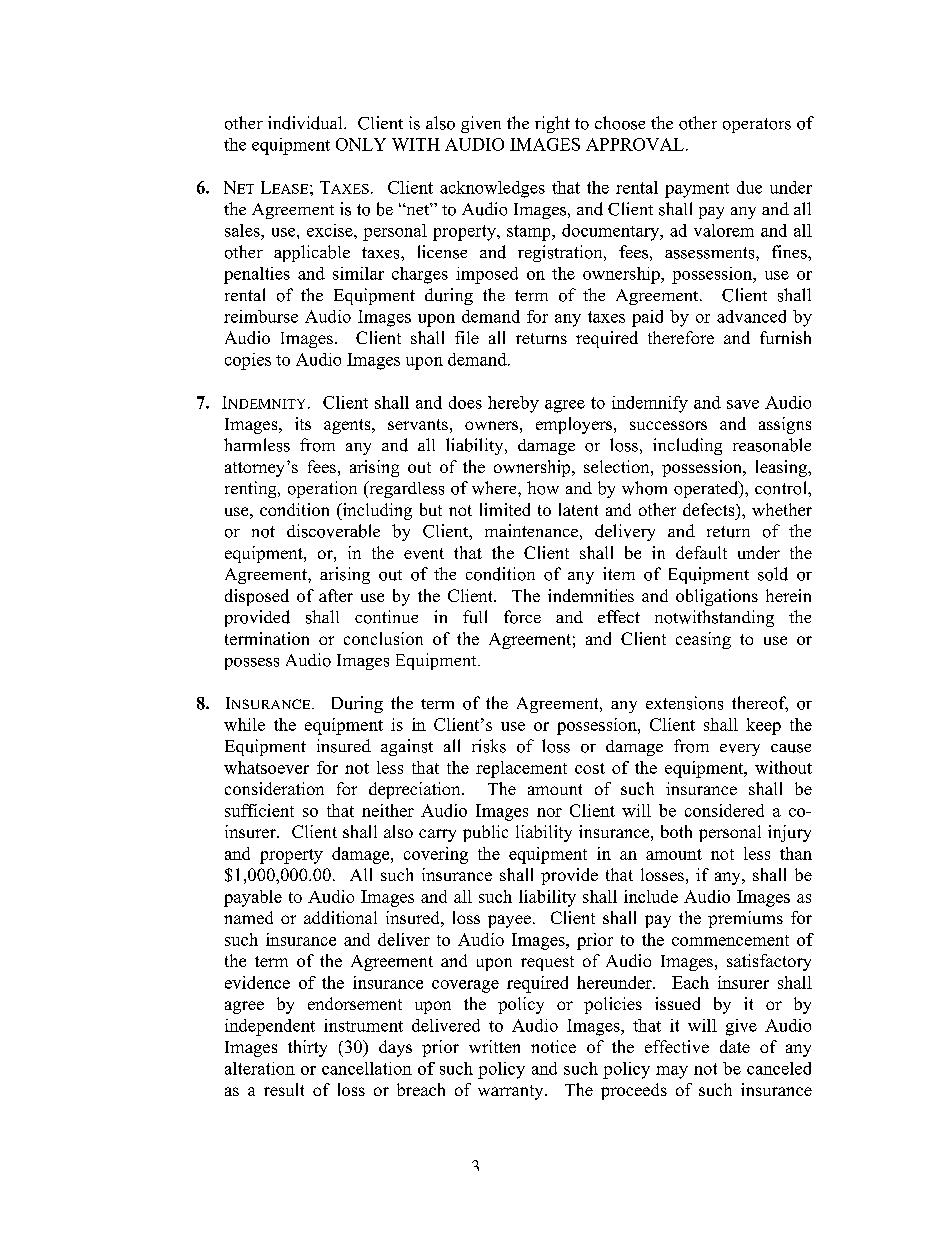  Describe the element at coordinates (306, 123) in the document. I see `individual` at that location.
